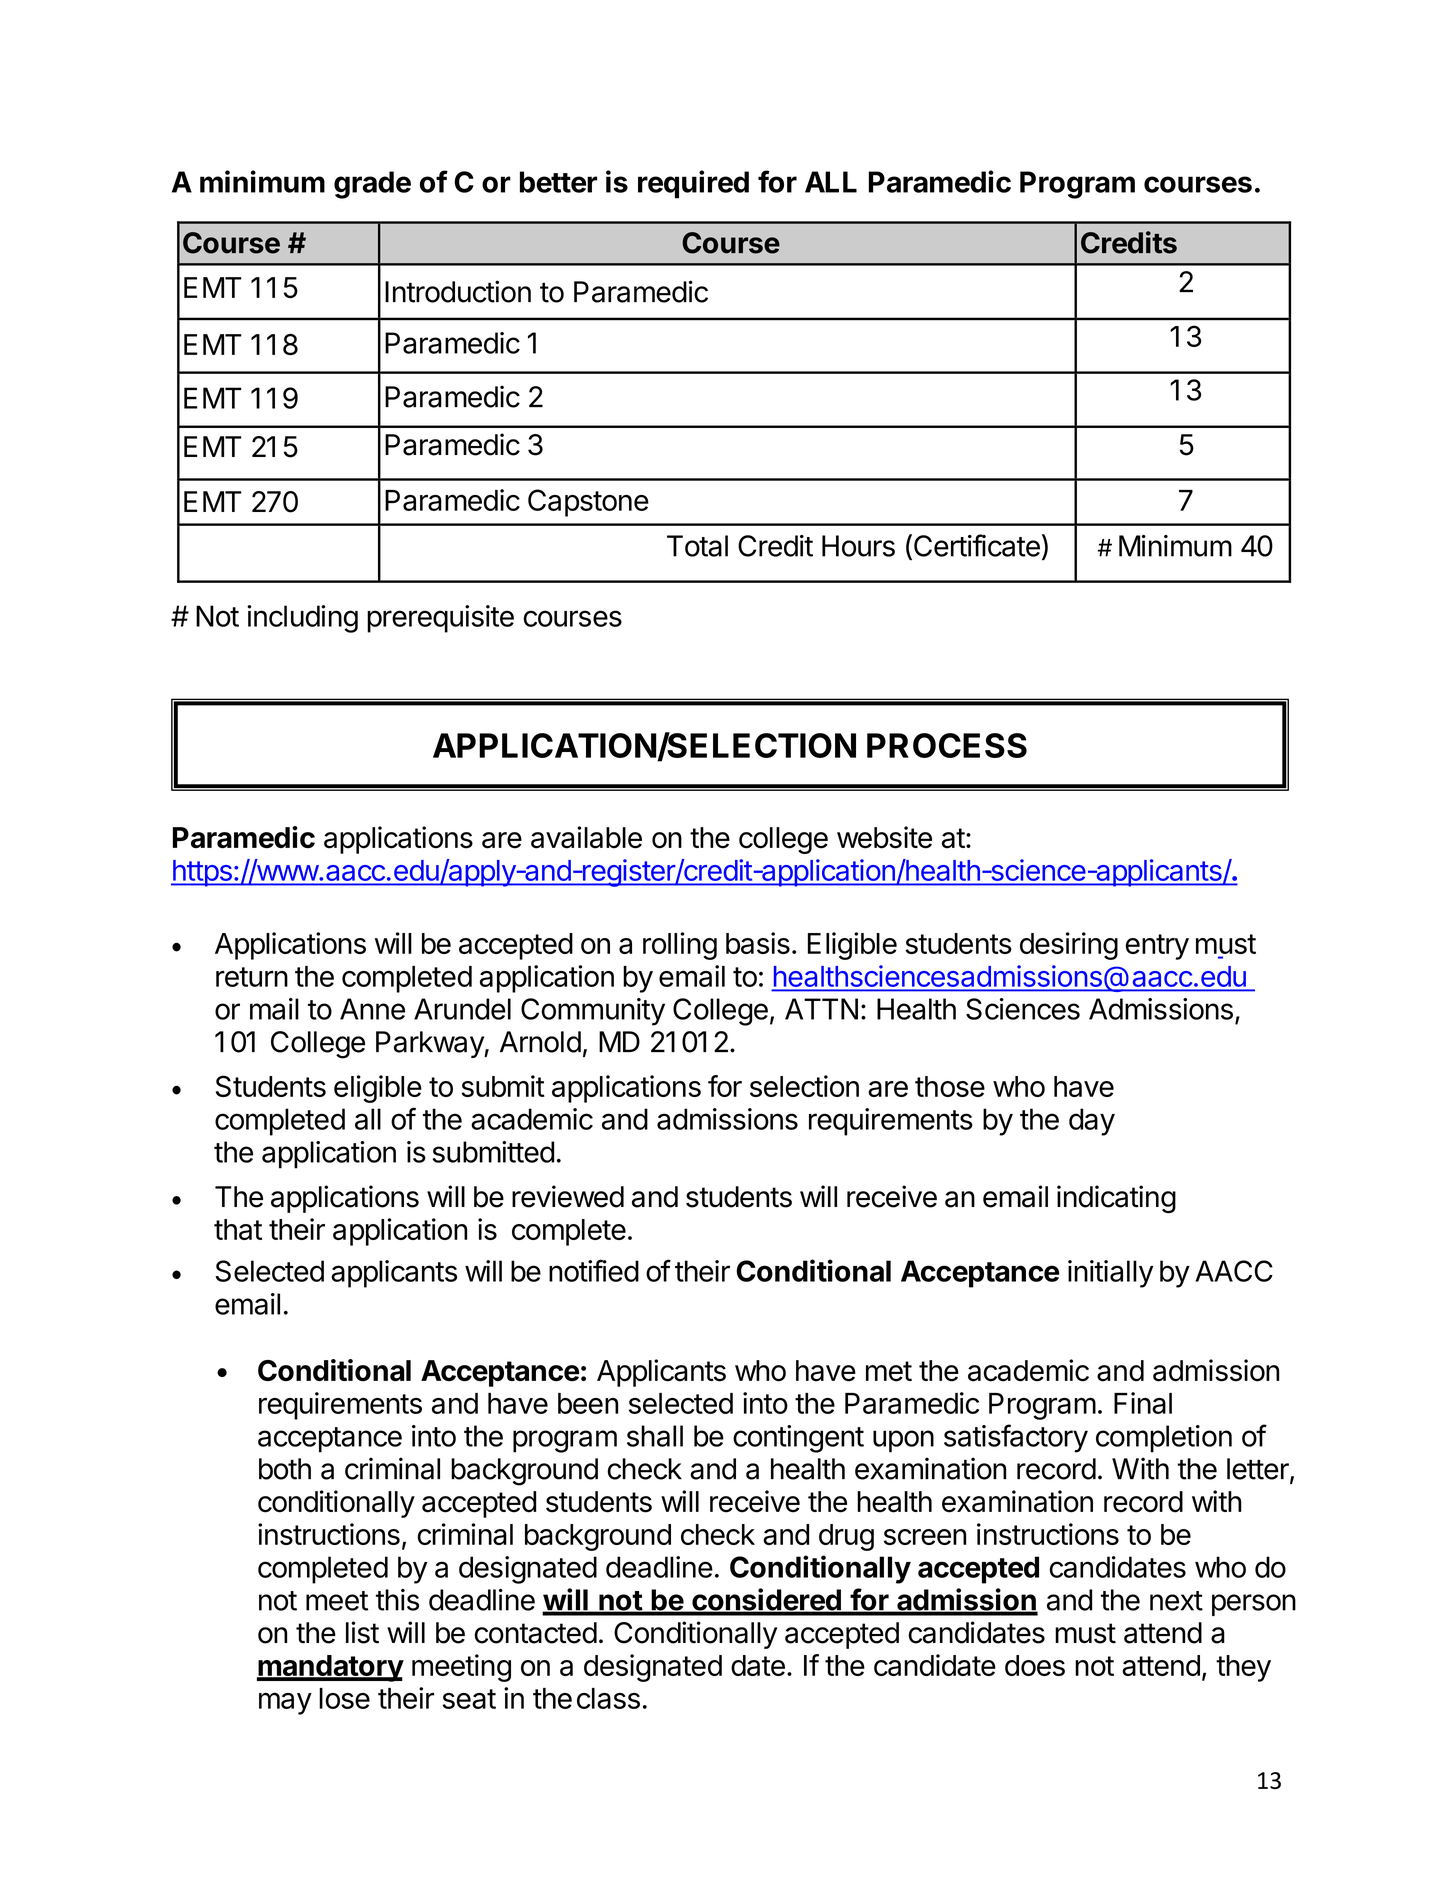  What do you see at coordinates (372, 185) in the image?
I see `grade` at bounding box center [372, 185].
